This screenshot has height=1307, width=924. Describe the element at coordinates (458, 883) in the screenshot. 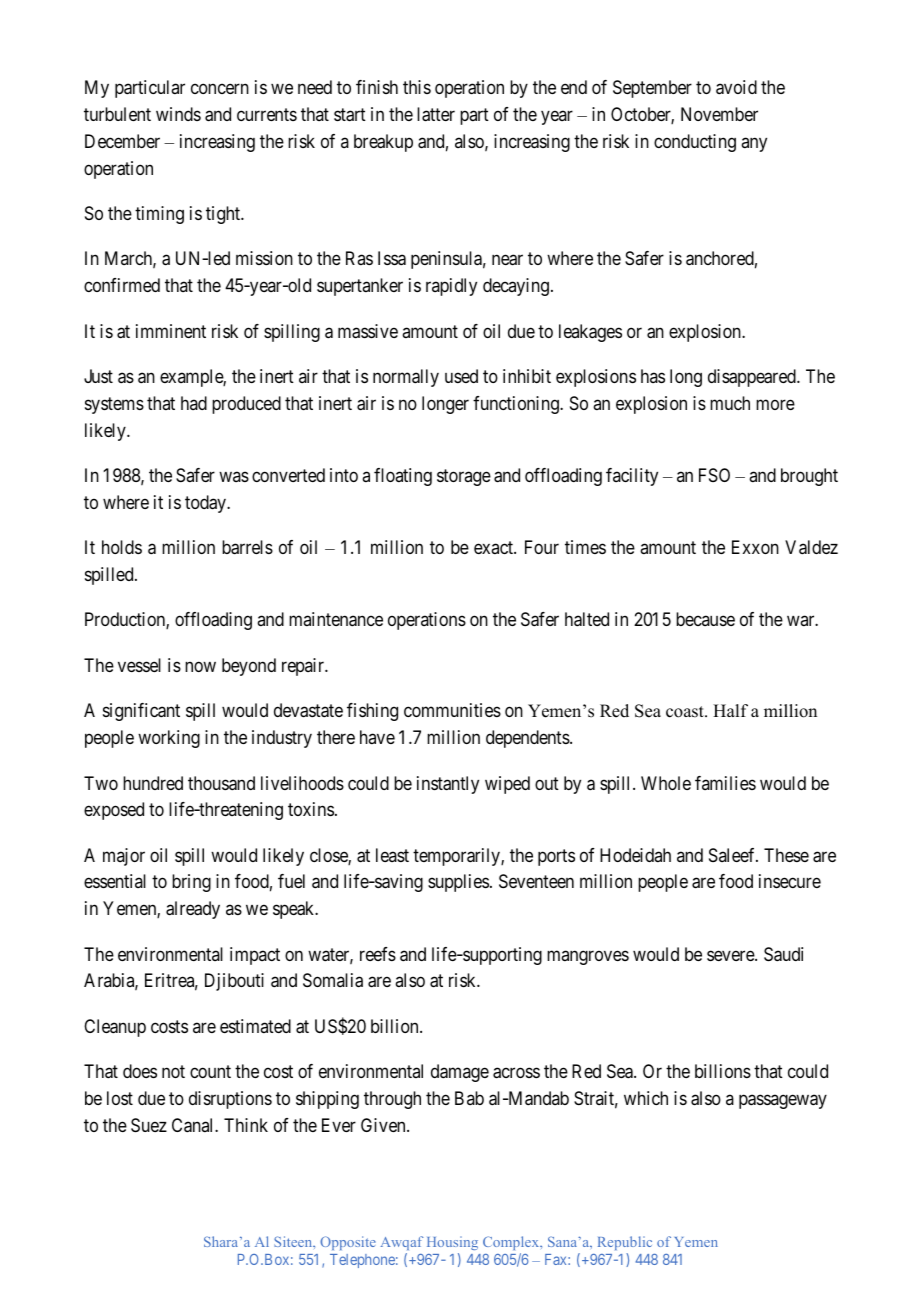

I see `supplies` at that location.
